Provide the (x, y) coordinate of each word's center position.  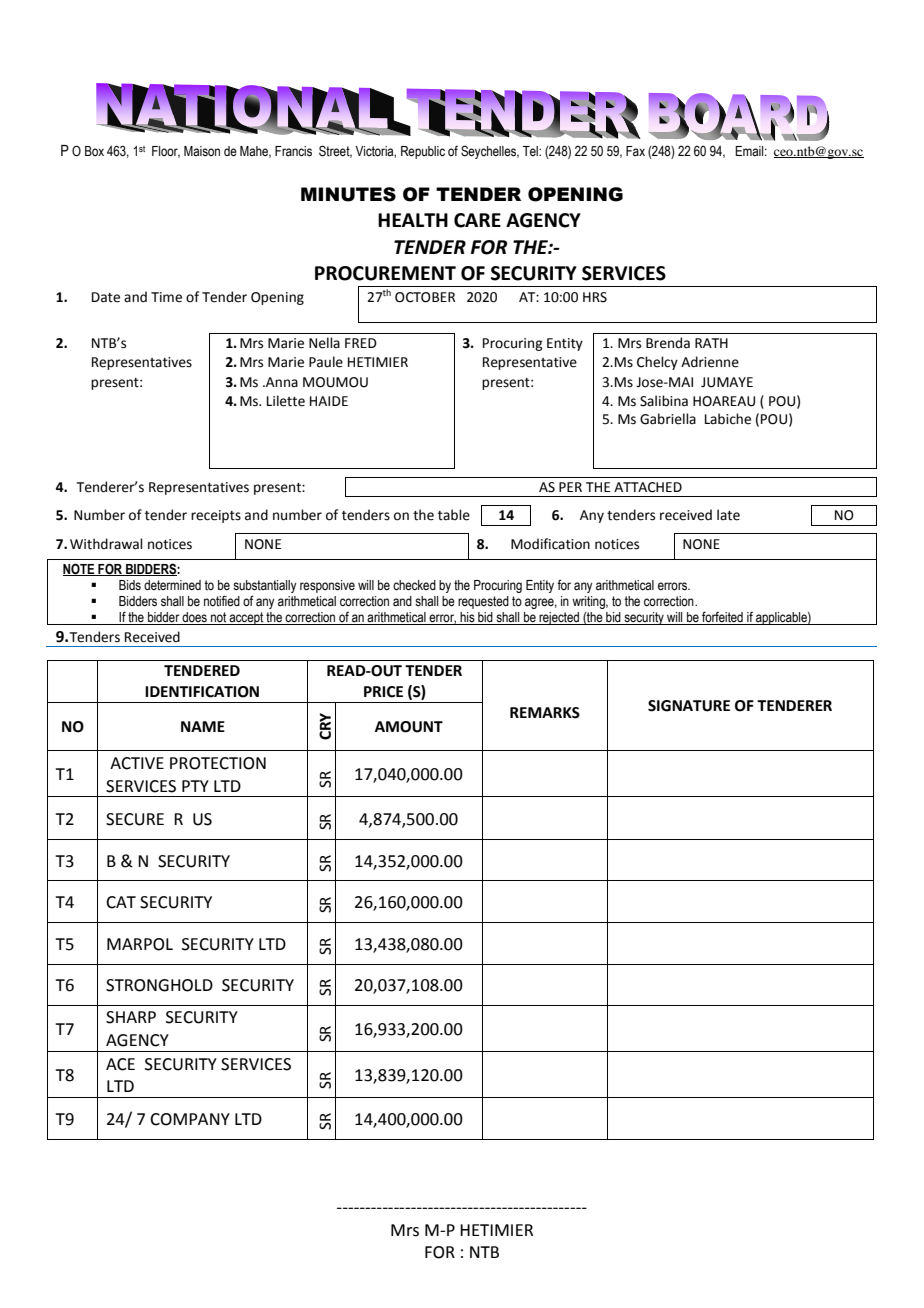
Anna (281, 382)
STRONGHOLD (159, 985)
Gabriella (668, 419)
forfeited (722, 617)
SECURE (135, 819)
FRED (361, 343)
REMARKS (545, 713)
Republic (423, 152)
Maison (202, 151)
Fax (635, 151)
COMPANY (190, 1119)
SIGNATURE (689, 706)
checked (414, 585)
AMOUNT (409, 727)
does (194, 617)
